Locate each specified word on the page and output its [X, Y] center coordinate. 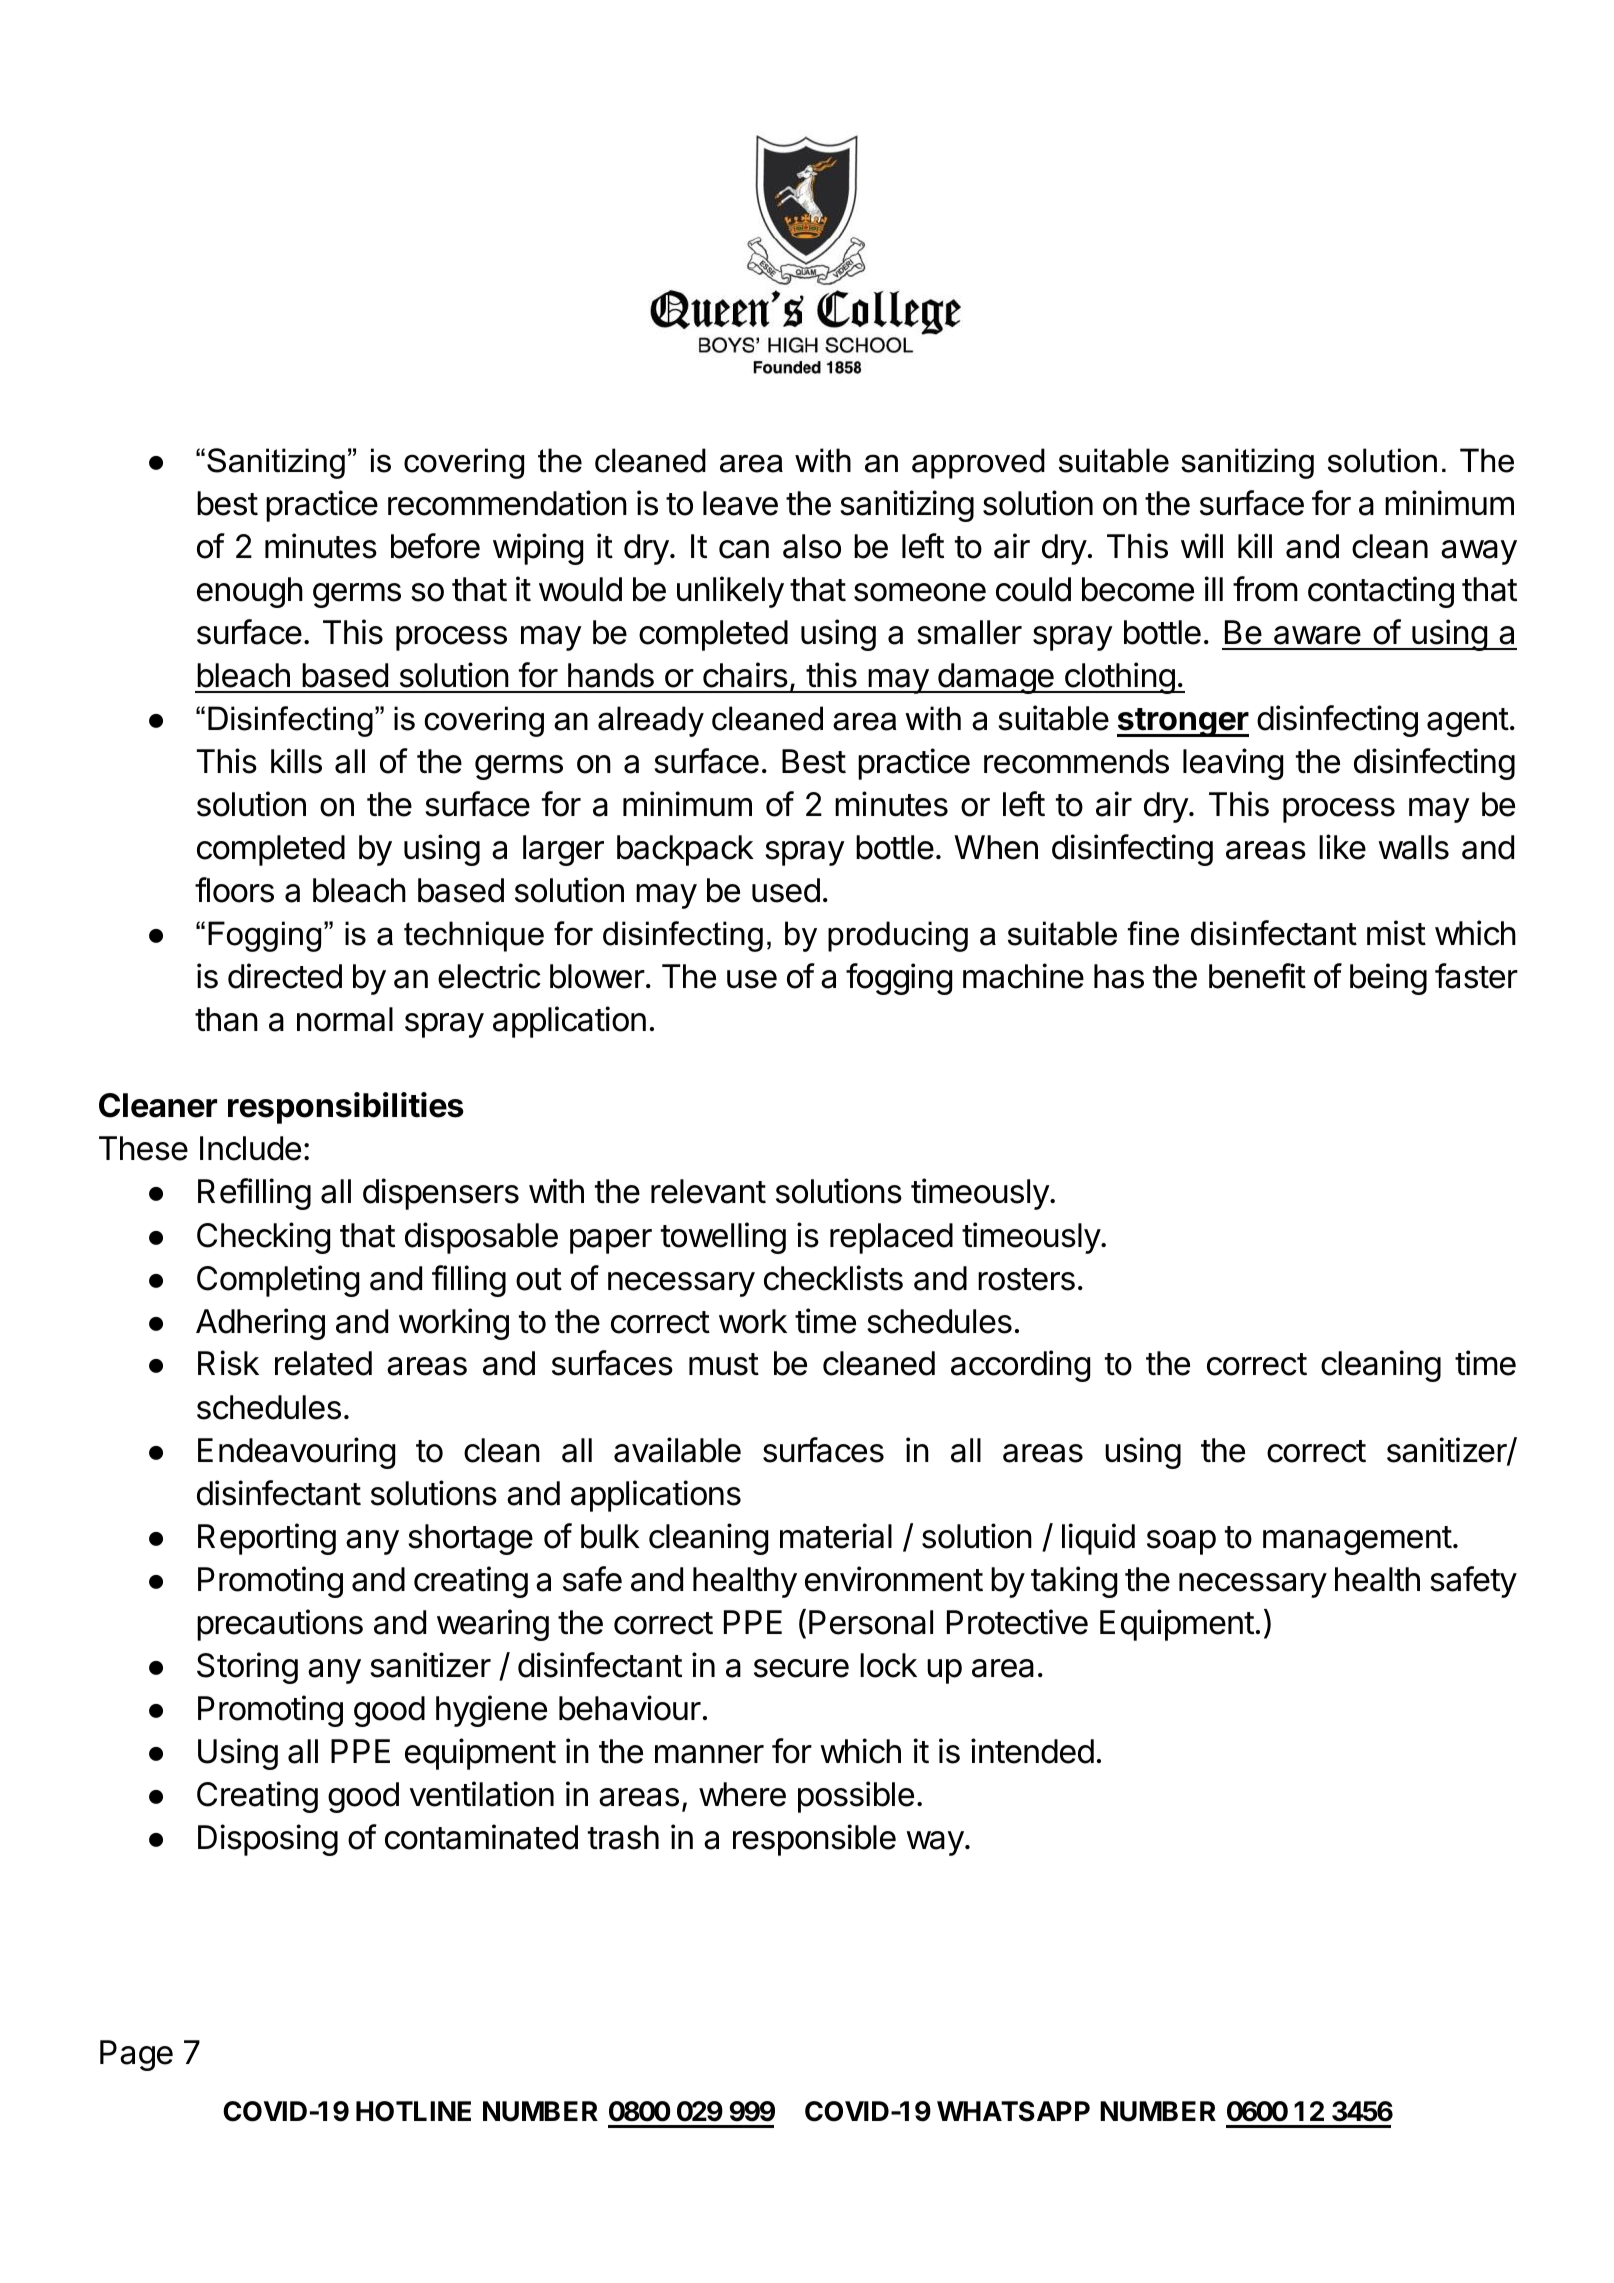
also [812, 546]
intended [1032, 1751]
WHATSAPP [1013, 2111]
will [1202, 545]
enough [250, 592]
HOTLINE [413, 2111]
